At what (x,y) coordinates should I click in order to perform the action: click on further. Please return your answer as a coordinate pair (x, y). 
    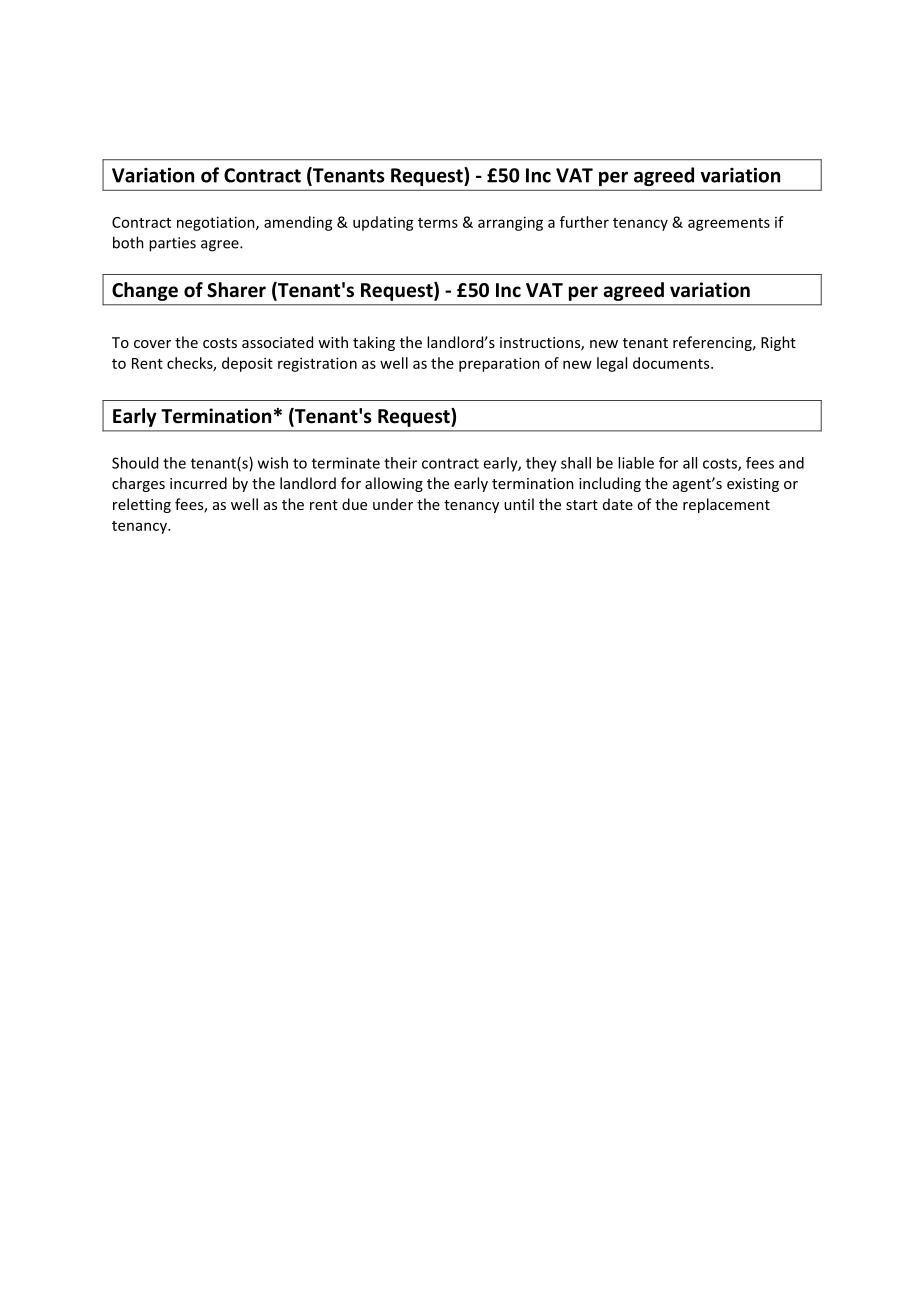
    Looking at the image, I should click on (584, 222).
